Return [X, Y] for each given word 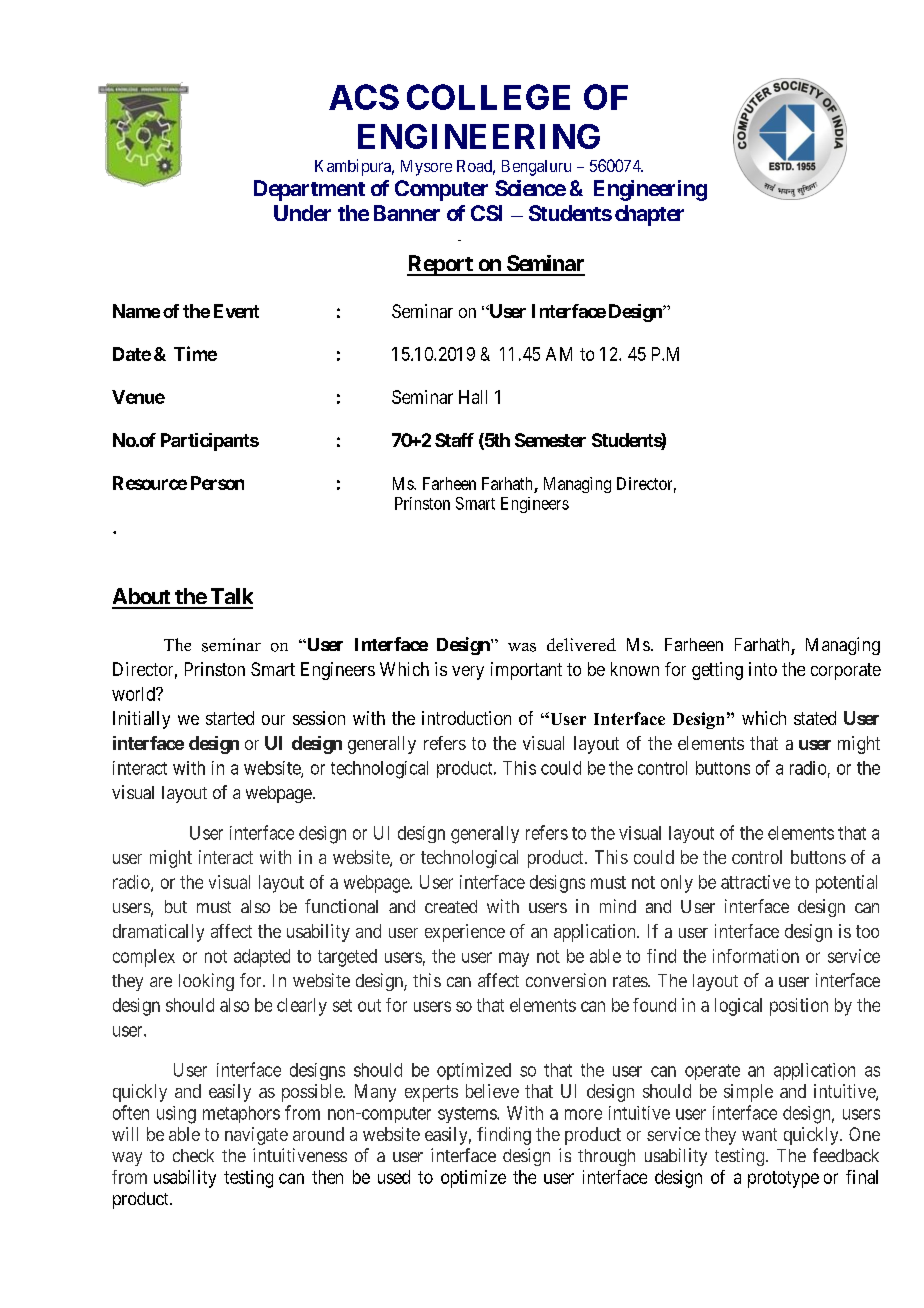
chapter [649, 215]
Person [217, 483]
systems [468, 1115]
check [193, 1155]
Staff [454, 440]
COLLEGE [488, 97]
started [230, 718]
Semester [550, 440]
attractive [755, 882]
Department [309, 190]
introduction [466, 718]
